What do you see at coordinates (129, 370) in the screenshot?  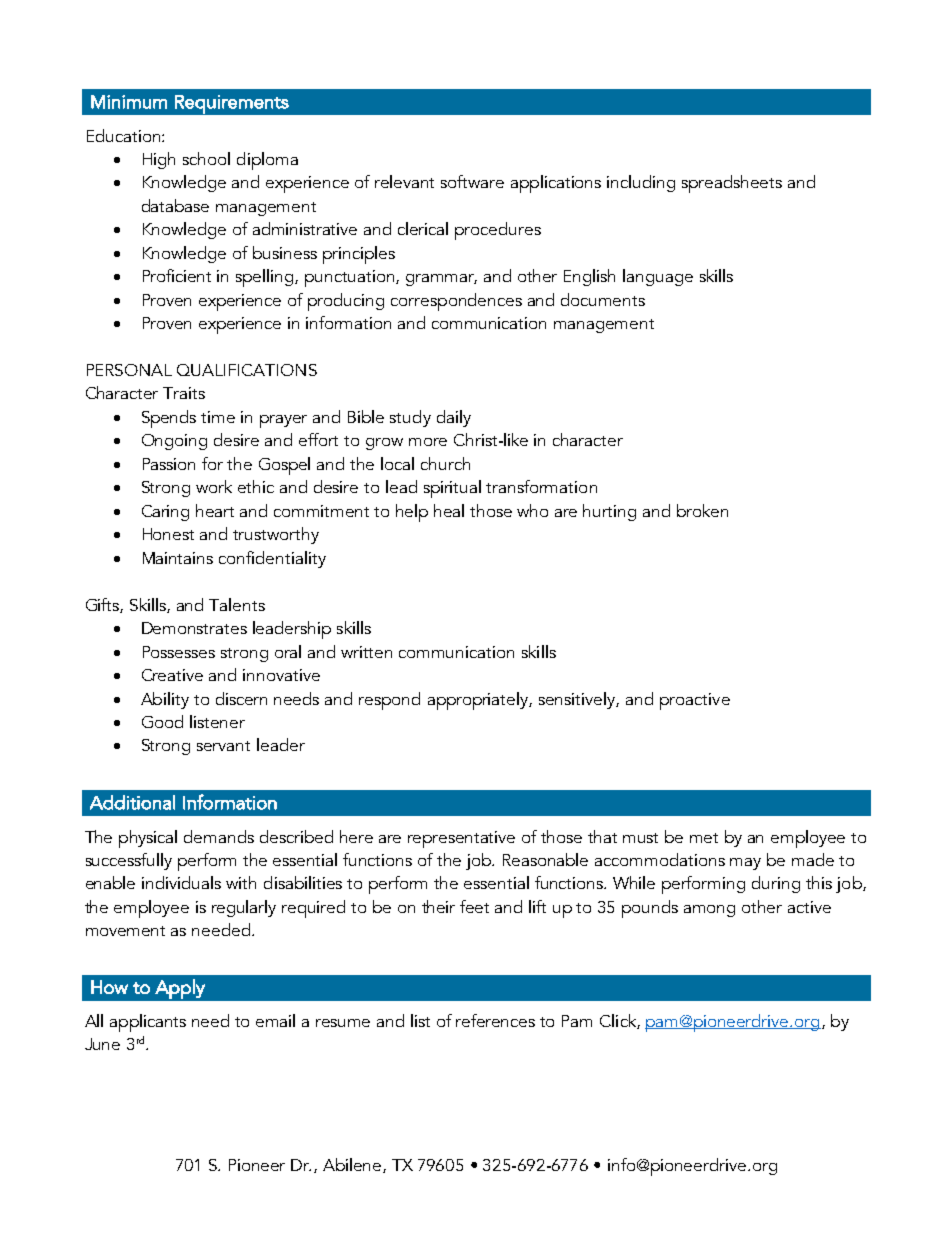 I see `PERSONAL` at bounding box center [129, 370].
